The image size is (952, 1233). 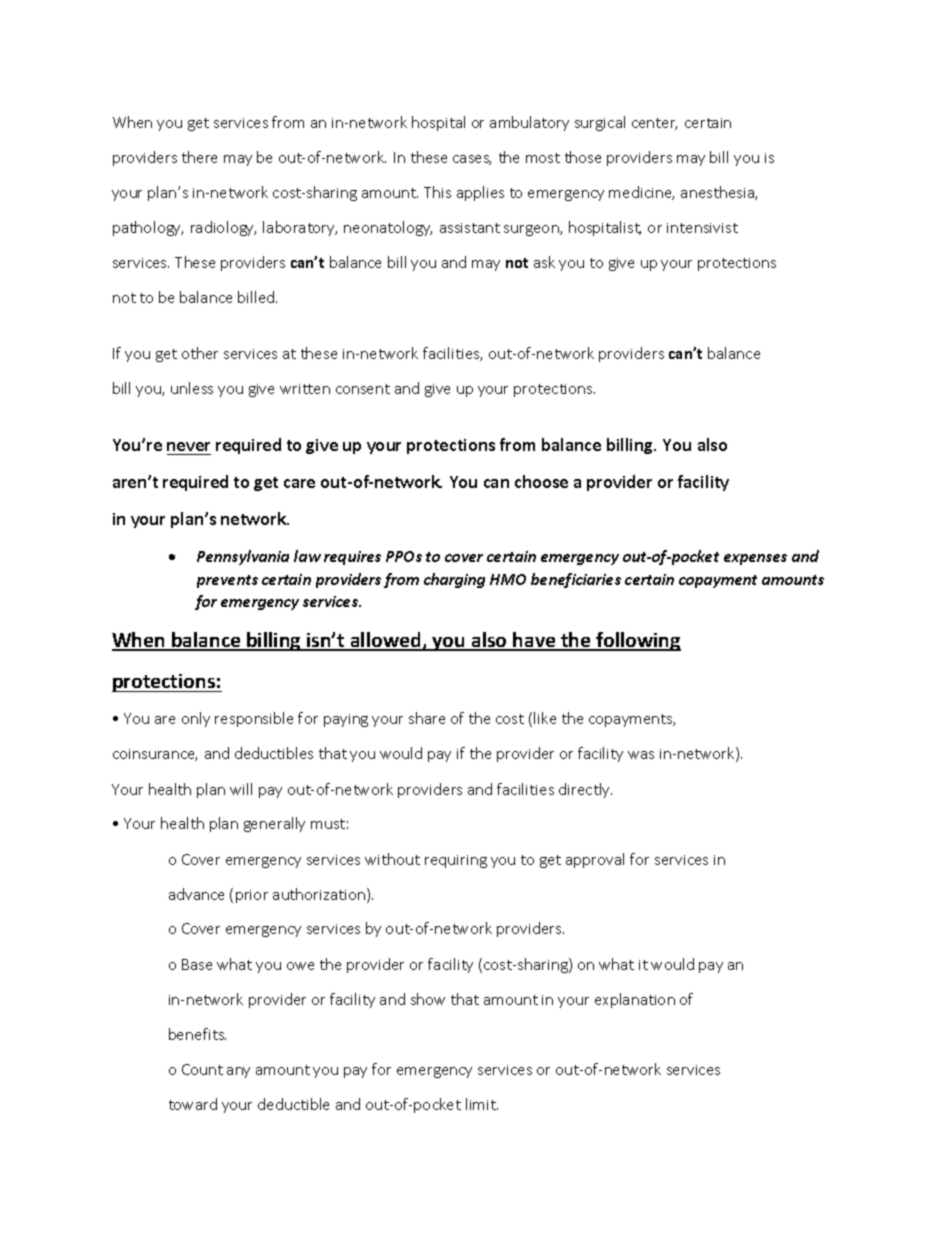 I want to click on prevents, so click(x=227, y=581).
